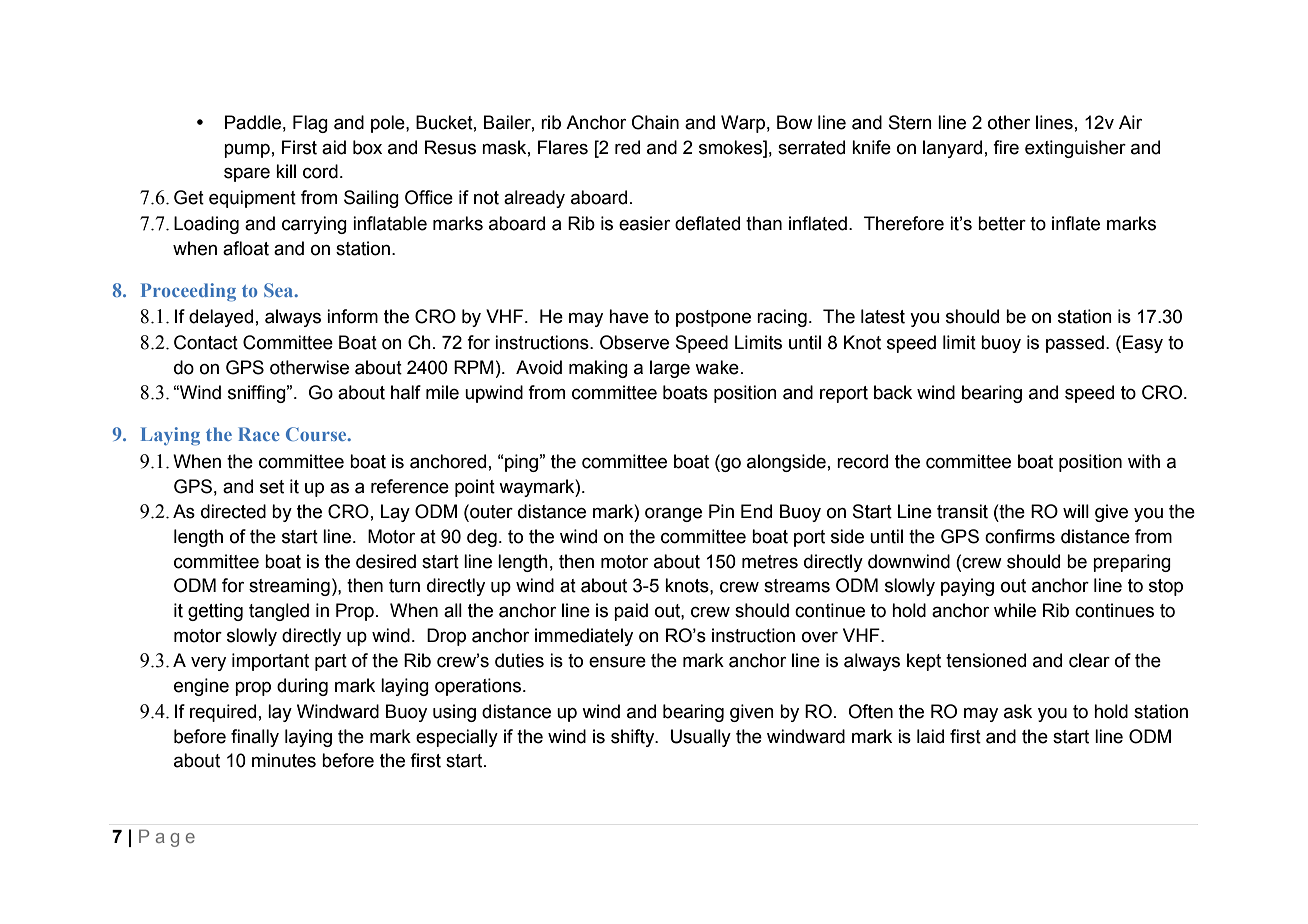 The height and width of the screenshot is (924, 1308). Describe the element at coordinates (247, 151) in the screenshot. I see `pump` at that location.
